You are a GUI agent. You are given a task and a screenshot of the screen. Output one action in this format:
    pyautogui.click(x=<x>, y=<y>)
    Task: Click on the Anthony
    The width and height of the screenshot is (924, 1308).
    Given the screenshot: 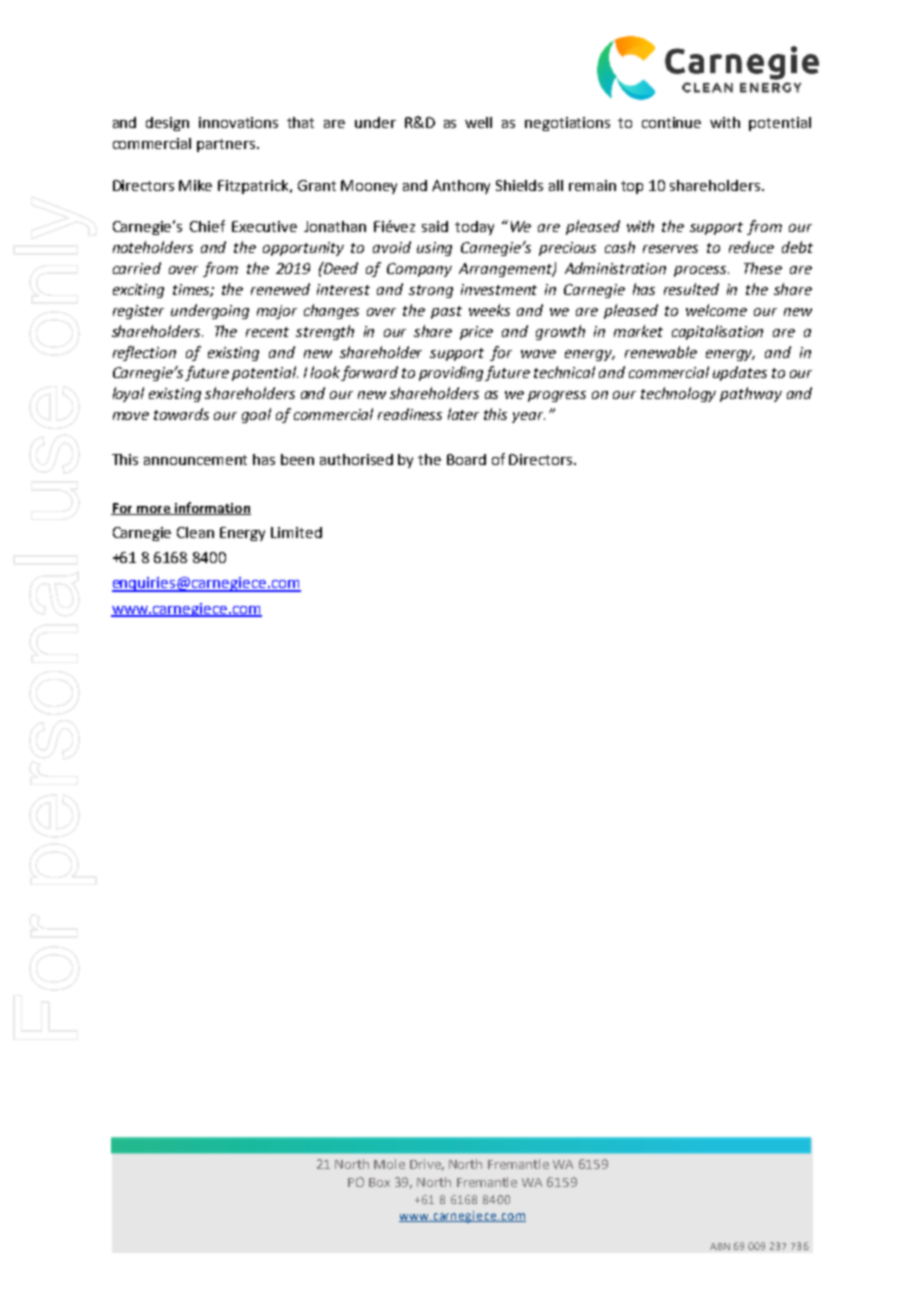 What is the action you would take?
    pyautogui.click(x=461, y=187)
